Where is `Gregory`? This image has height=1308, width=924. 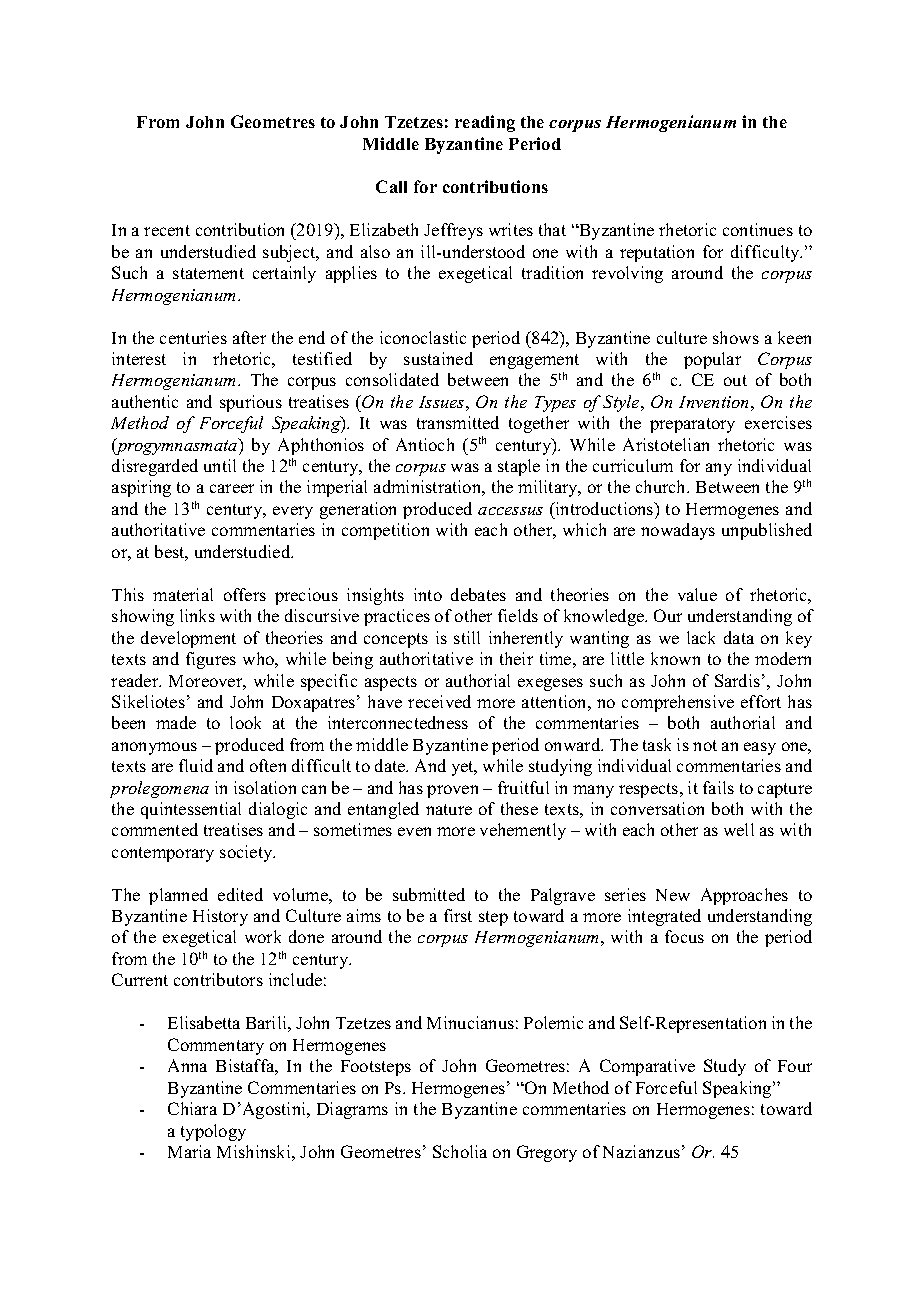 Gregory is located at coordinates (547, 1153).
